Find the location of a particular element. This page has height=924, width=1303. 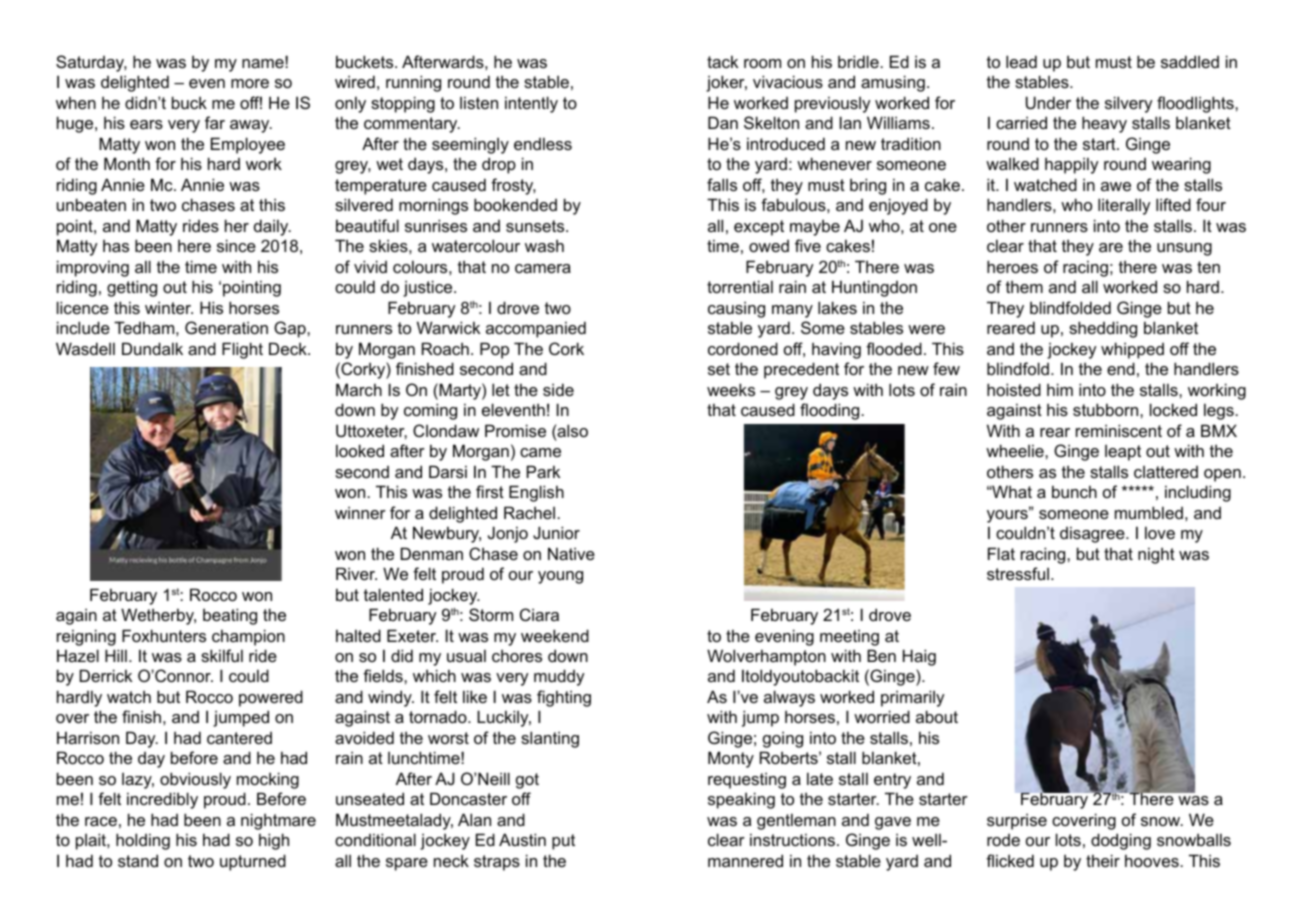

skilful is located at coordinates (222, 655).
